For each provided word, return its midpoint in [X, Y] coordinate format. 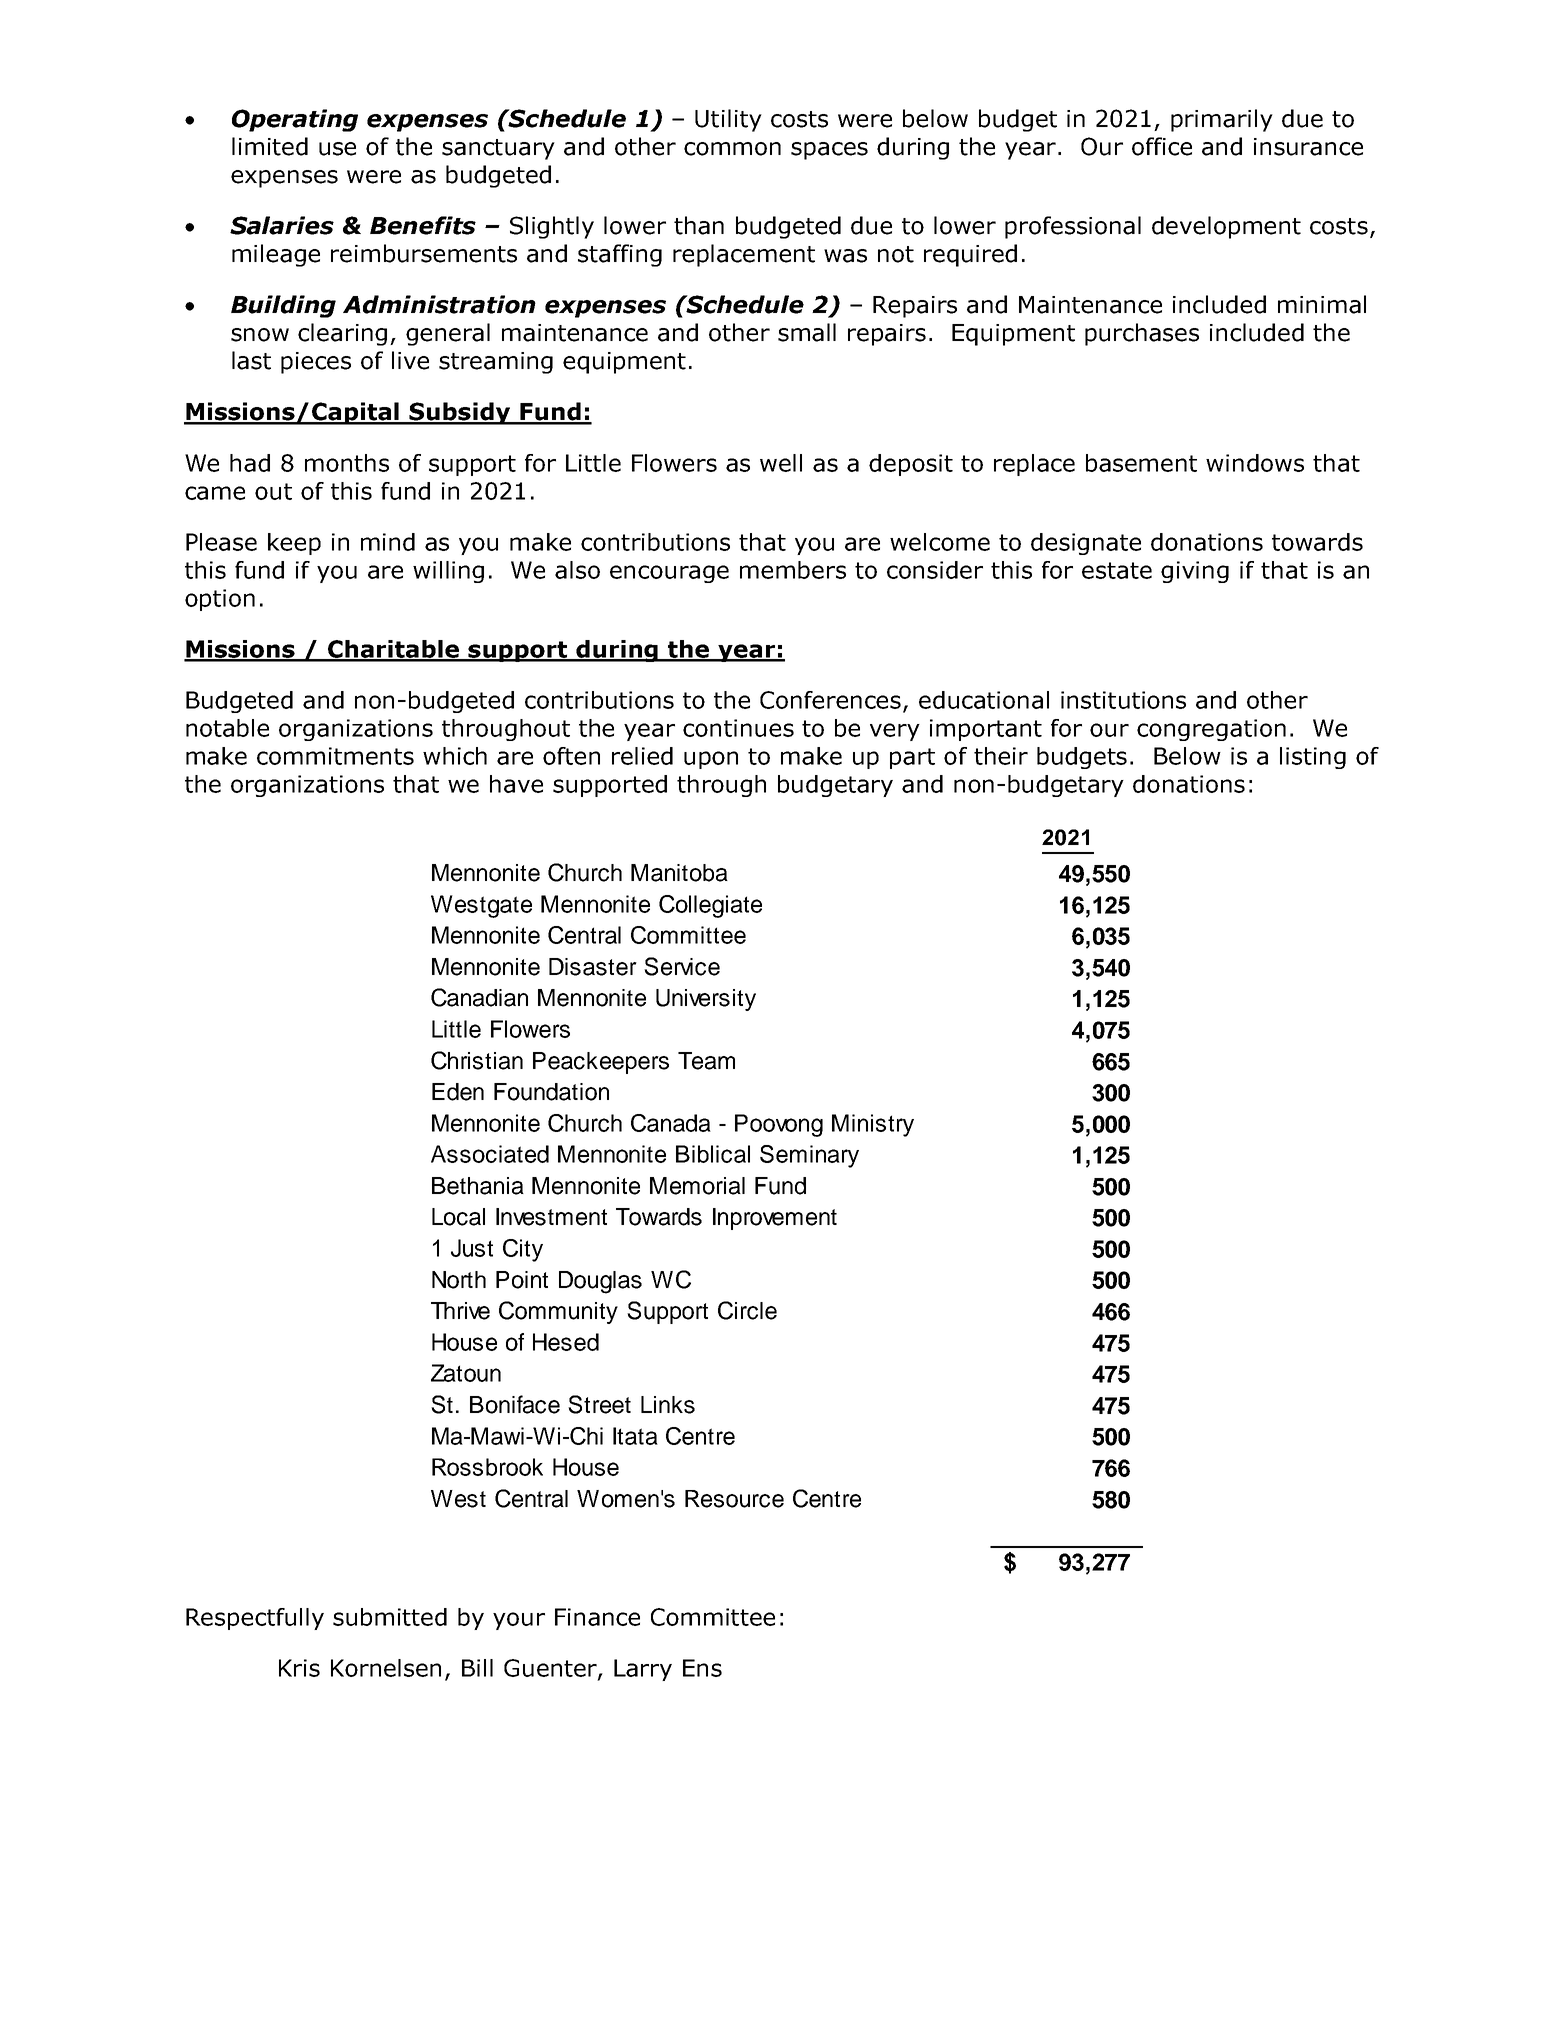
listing [1313, 758]
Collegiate [710, 906]
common [732, 149]
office [1162, 146]
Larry [643, 1670]
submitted [390, 1617]
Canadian [479, 997]
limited [270, 146]
